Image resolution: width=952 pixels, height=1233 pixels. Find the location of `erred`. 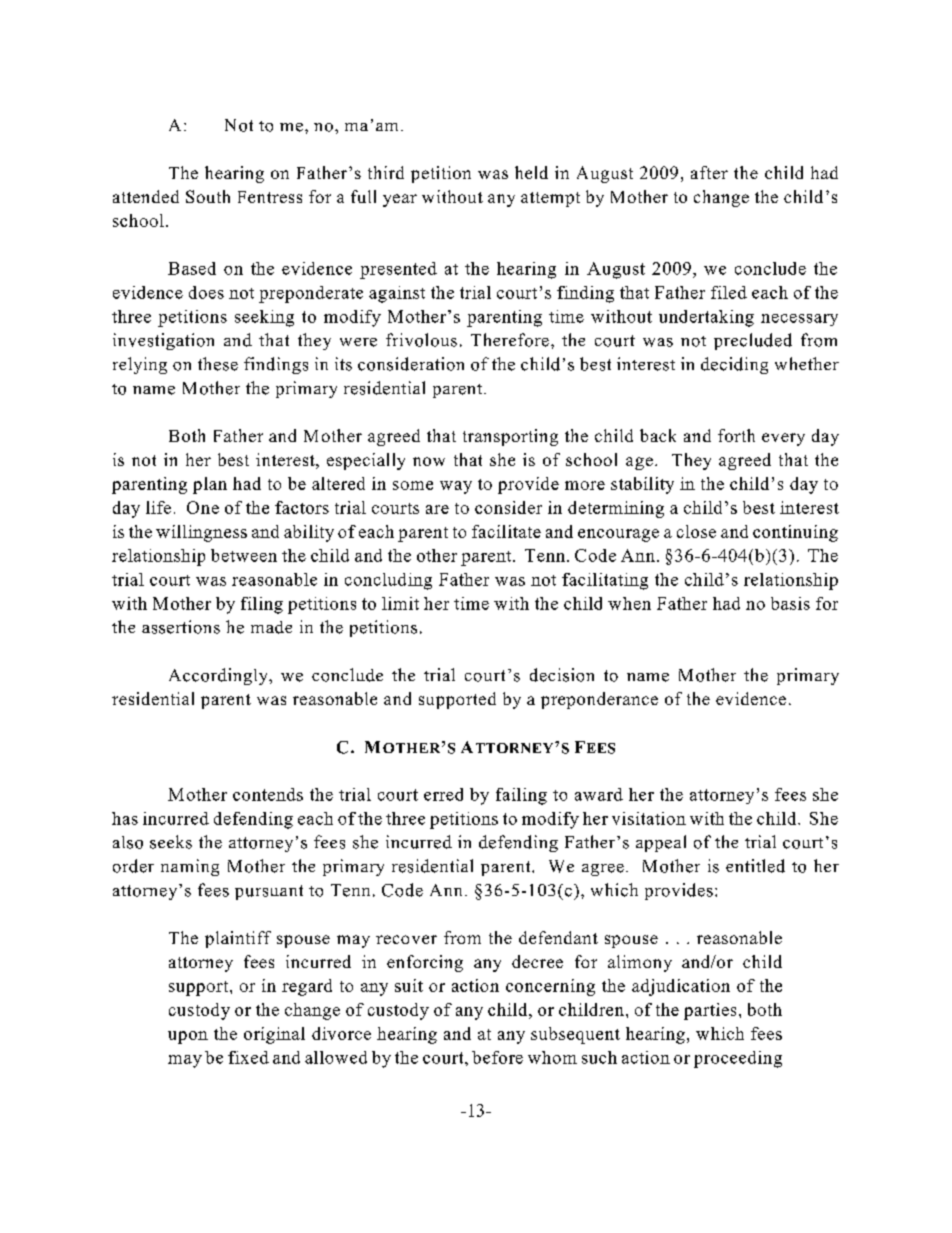

erred is located at coordinates (443, 794).
